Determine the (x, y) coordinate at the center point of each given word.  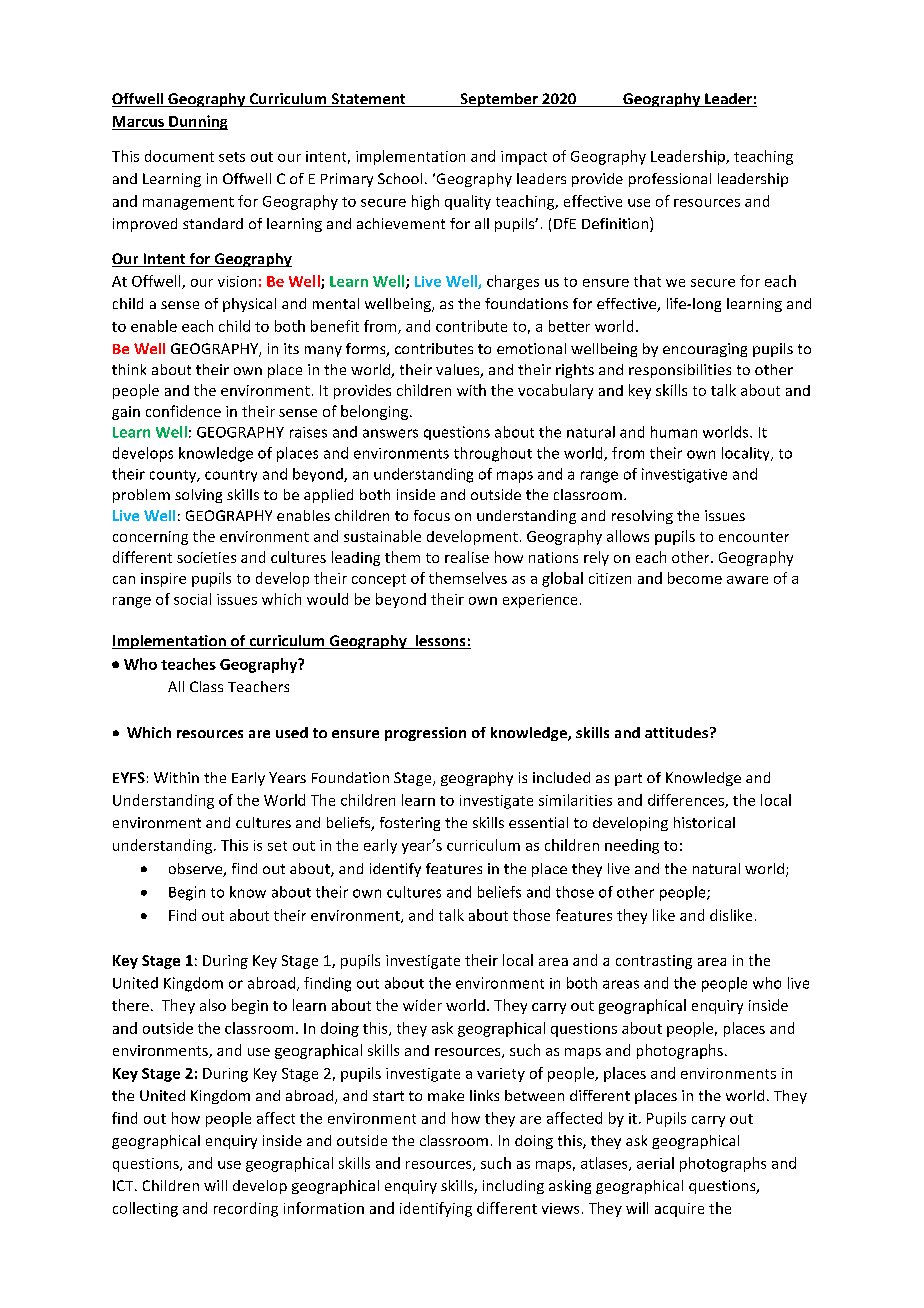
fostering (410, 824)
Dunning (197, 122)
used (292, 732)
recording (246, 1209)
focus (432, 515)
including (513, 1187)
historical (704, 822)
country (231, 476)
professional (670, 180)
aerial (655, 1163)
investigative (684, 475)
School (400, 178)
